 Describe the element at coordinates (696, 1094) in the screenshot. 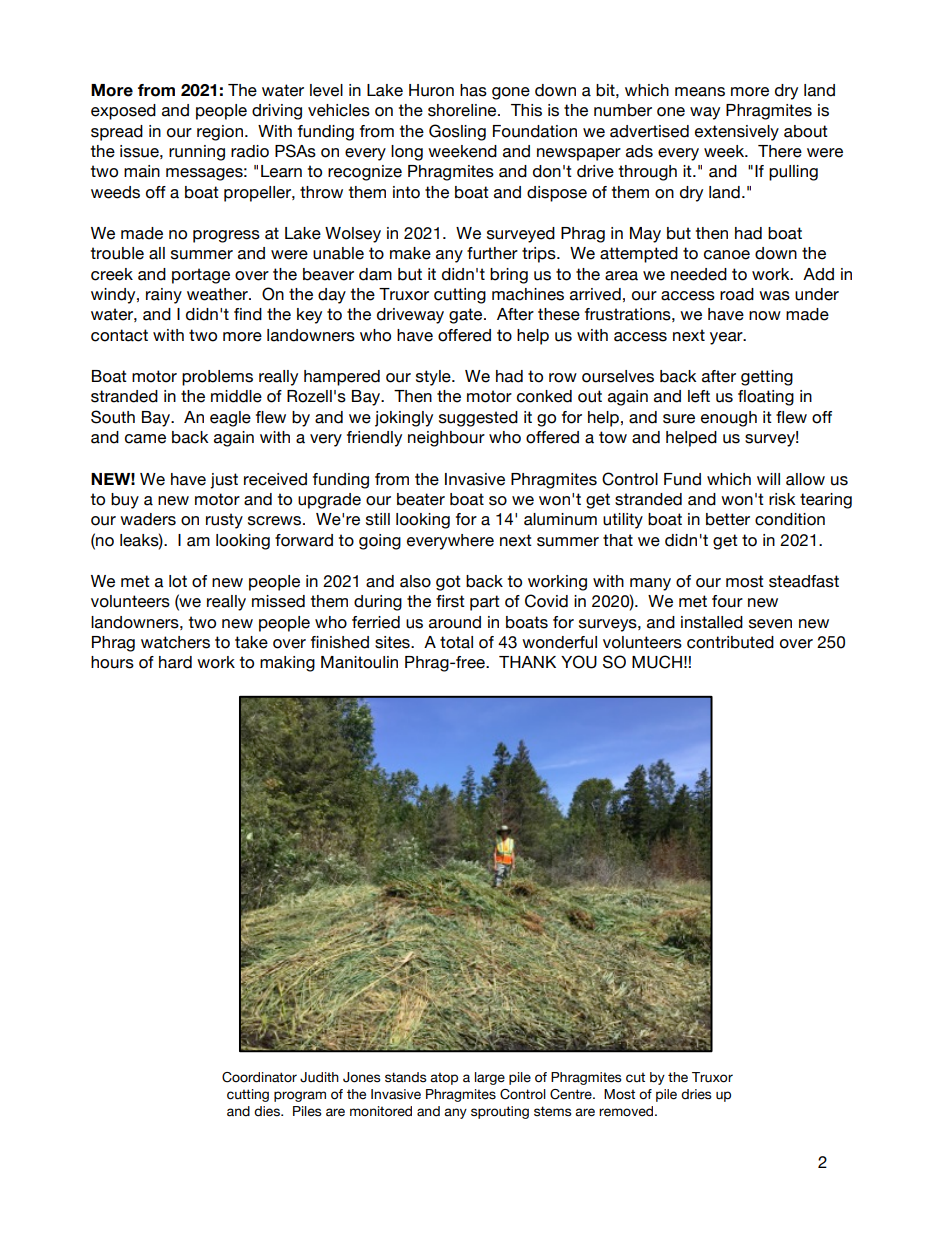

I see `dries` at that location.
